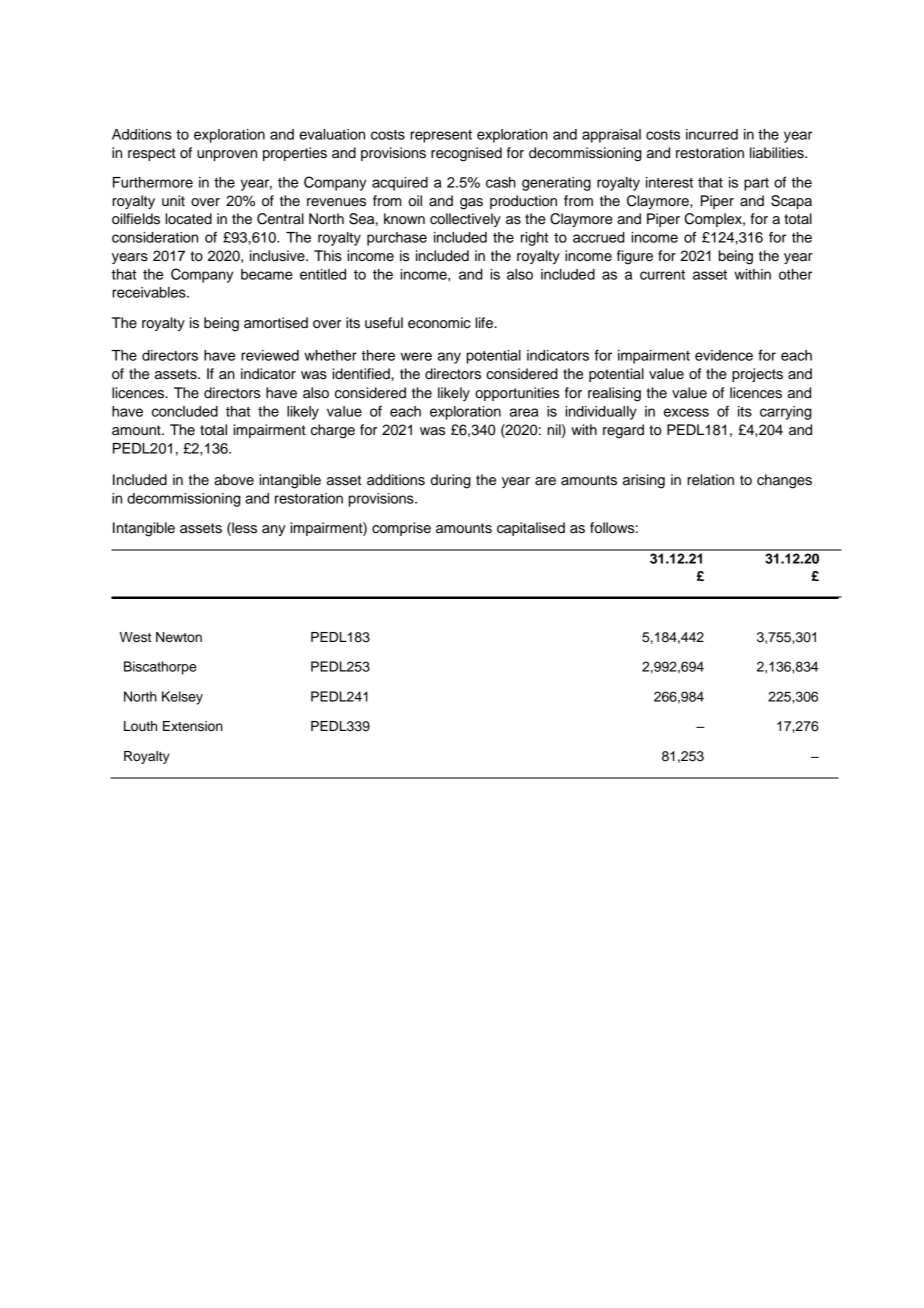 The height and width of the document is (1308, 924). What do you see at coordinates (531, 529) in the document?
I see `capitalised` at bounding box center [531, 529].
